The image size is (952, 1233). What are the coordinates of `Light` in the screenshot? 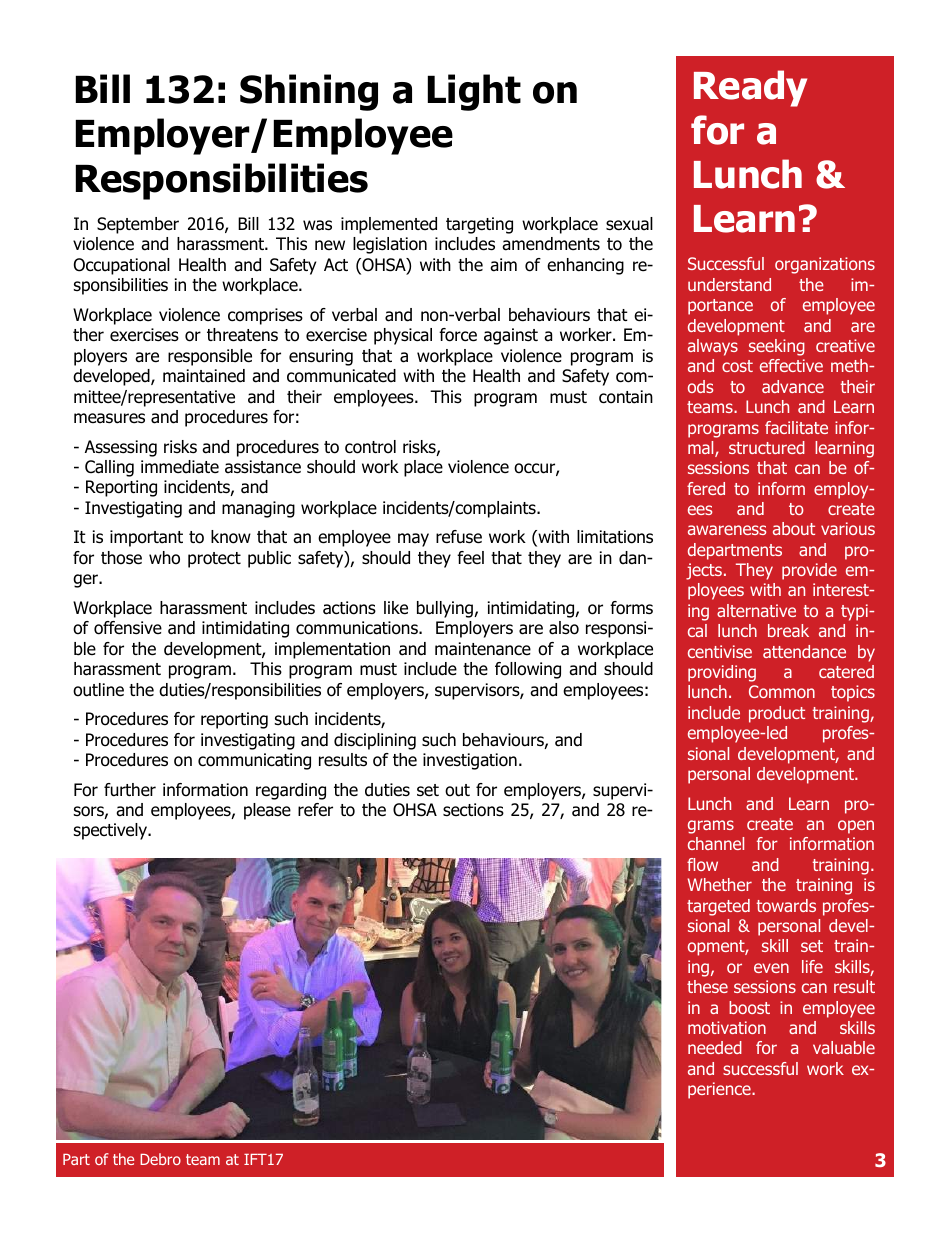 It's located at (474, 92).
